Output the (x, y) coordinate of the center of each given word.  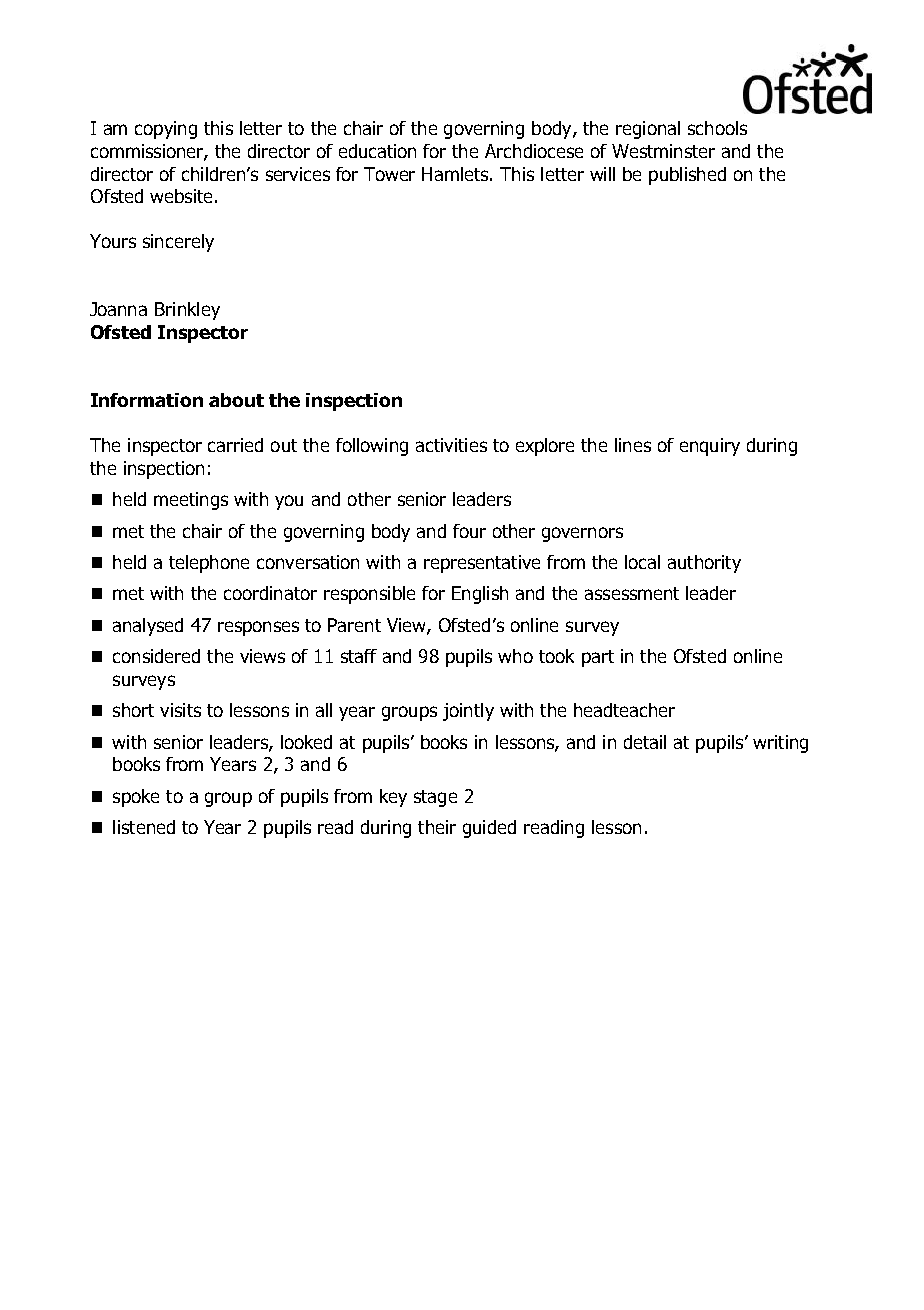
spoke (136, 798)
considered (156, 656)
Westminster (663, 151)
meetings (191, 501)
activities (451, 445)
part (598, 658)
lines (633, 445)
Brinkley (187, 311)
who (515, 656)
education (377, 151)
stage (435, 798)
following (372, 447)
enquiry (710, 447)
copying (166, 130)
